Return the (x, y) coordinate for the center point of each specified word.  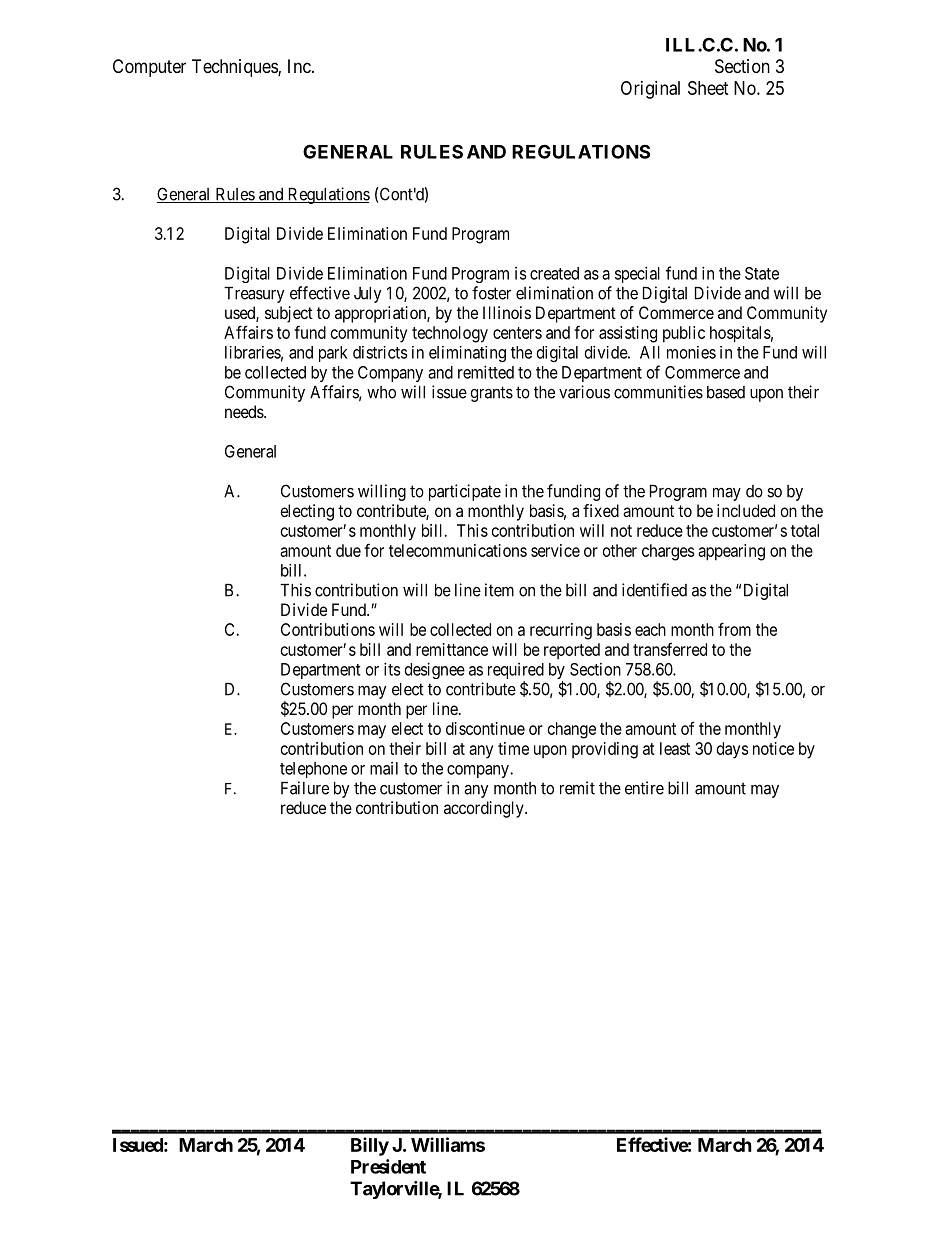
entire (644, 788)
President (388, 1166)
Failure (305, 788)
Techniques (235, 68)
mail (384, 768)
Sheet (708, 88)
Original (650, 90)
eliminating (467, 354)
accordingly (485, 809)
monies (691, 352)
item (499, 590)
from (734, 629)
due (348, 550)
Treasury (254, 295)
